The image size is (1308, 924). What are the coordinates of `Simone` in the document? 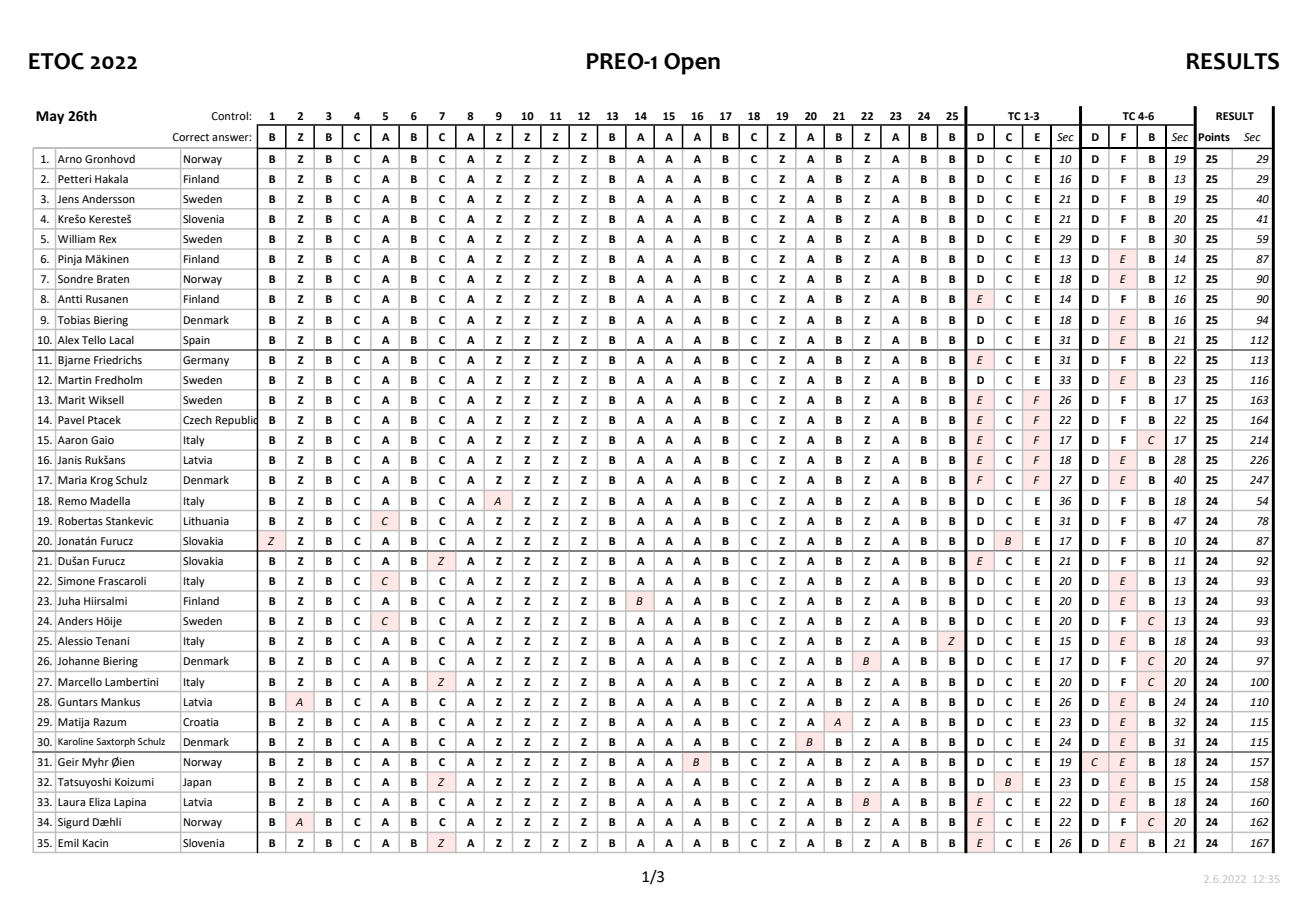 It's located at (76, 581).
